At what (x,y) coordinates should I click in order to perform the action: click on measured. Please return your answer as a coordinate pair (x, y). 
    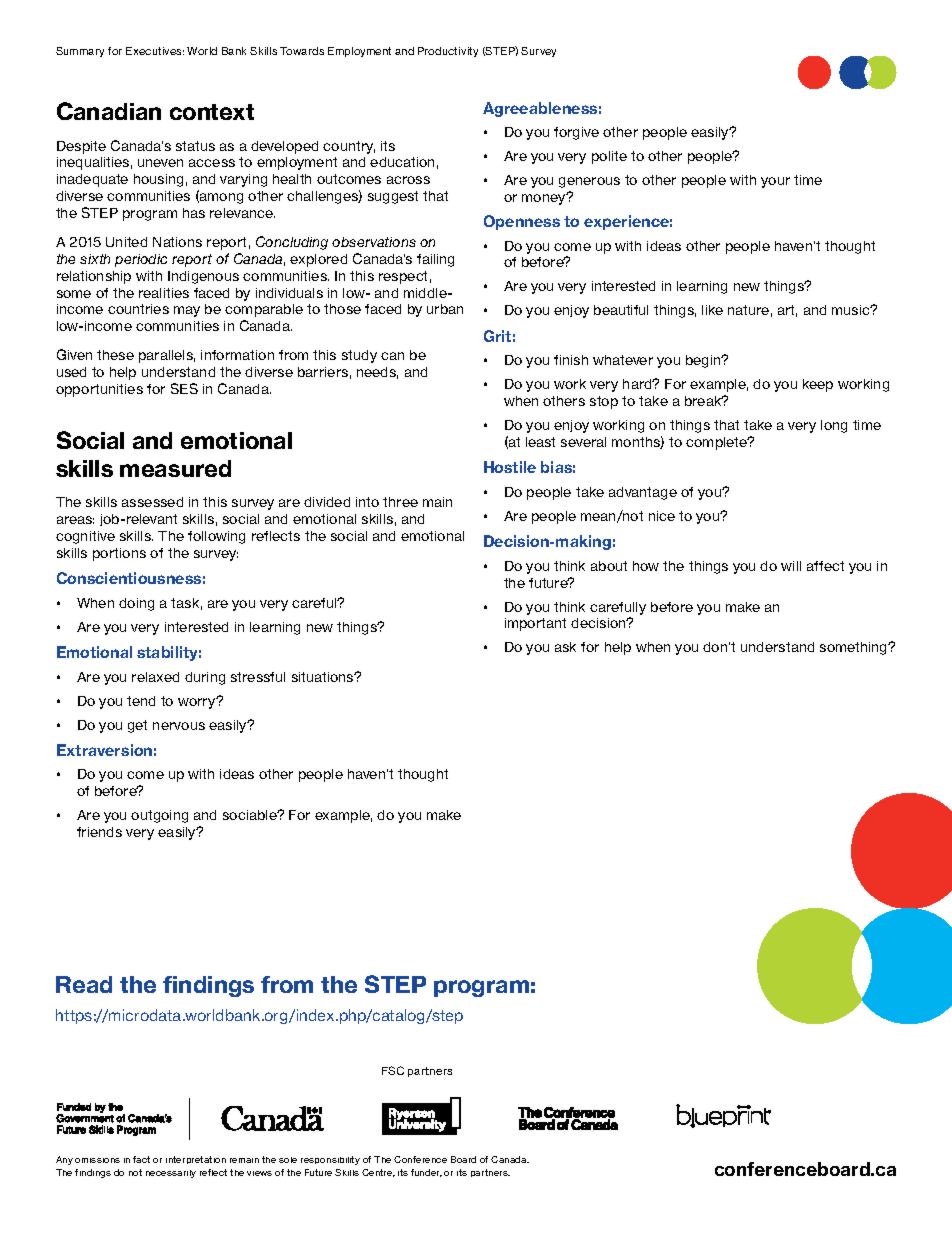
    Looking at the image, I should click on (175, 468).
